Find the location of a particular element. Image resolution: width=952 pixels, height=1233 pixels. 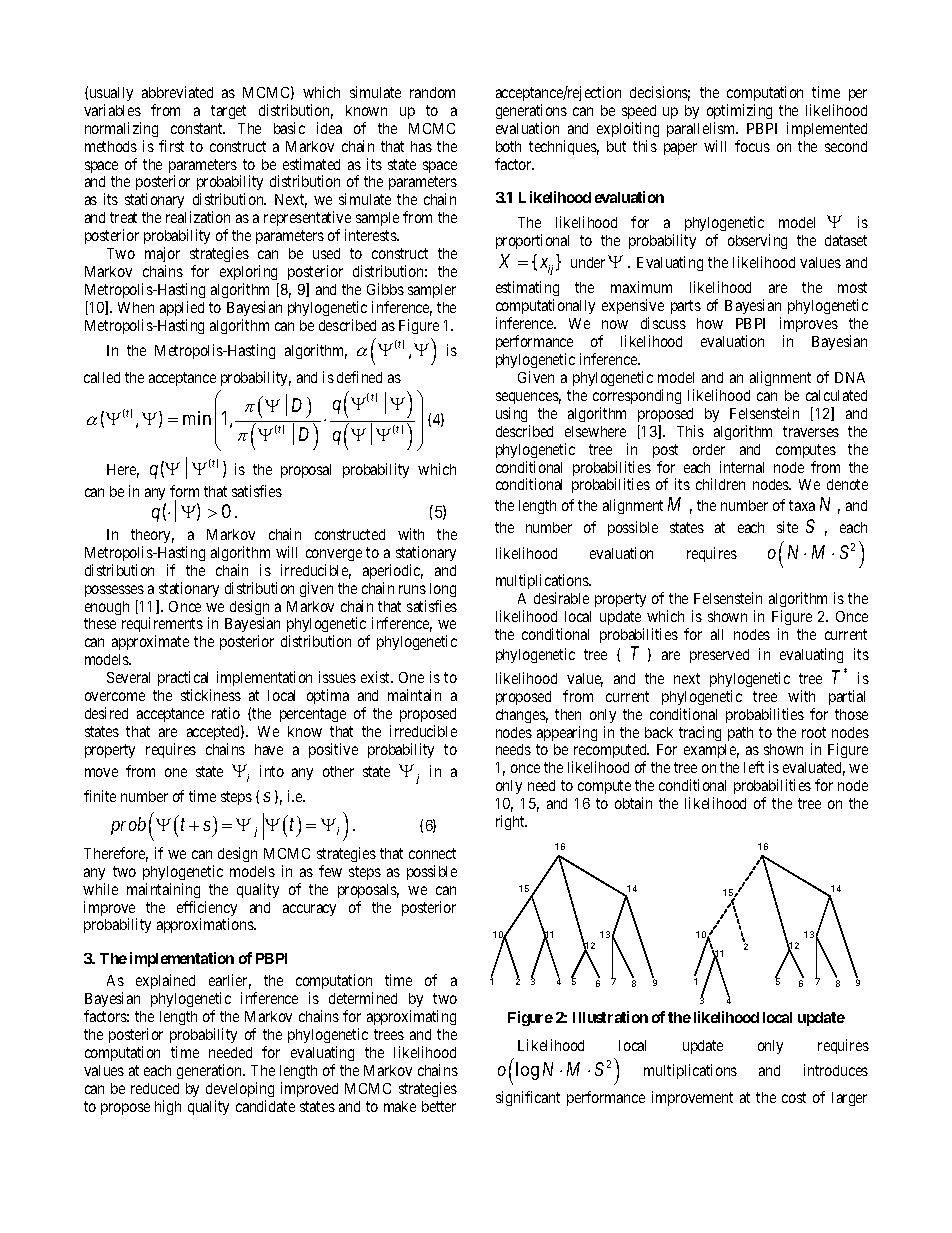

optimizing is located at coordinates (739, 111).
